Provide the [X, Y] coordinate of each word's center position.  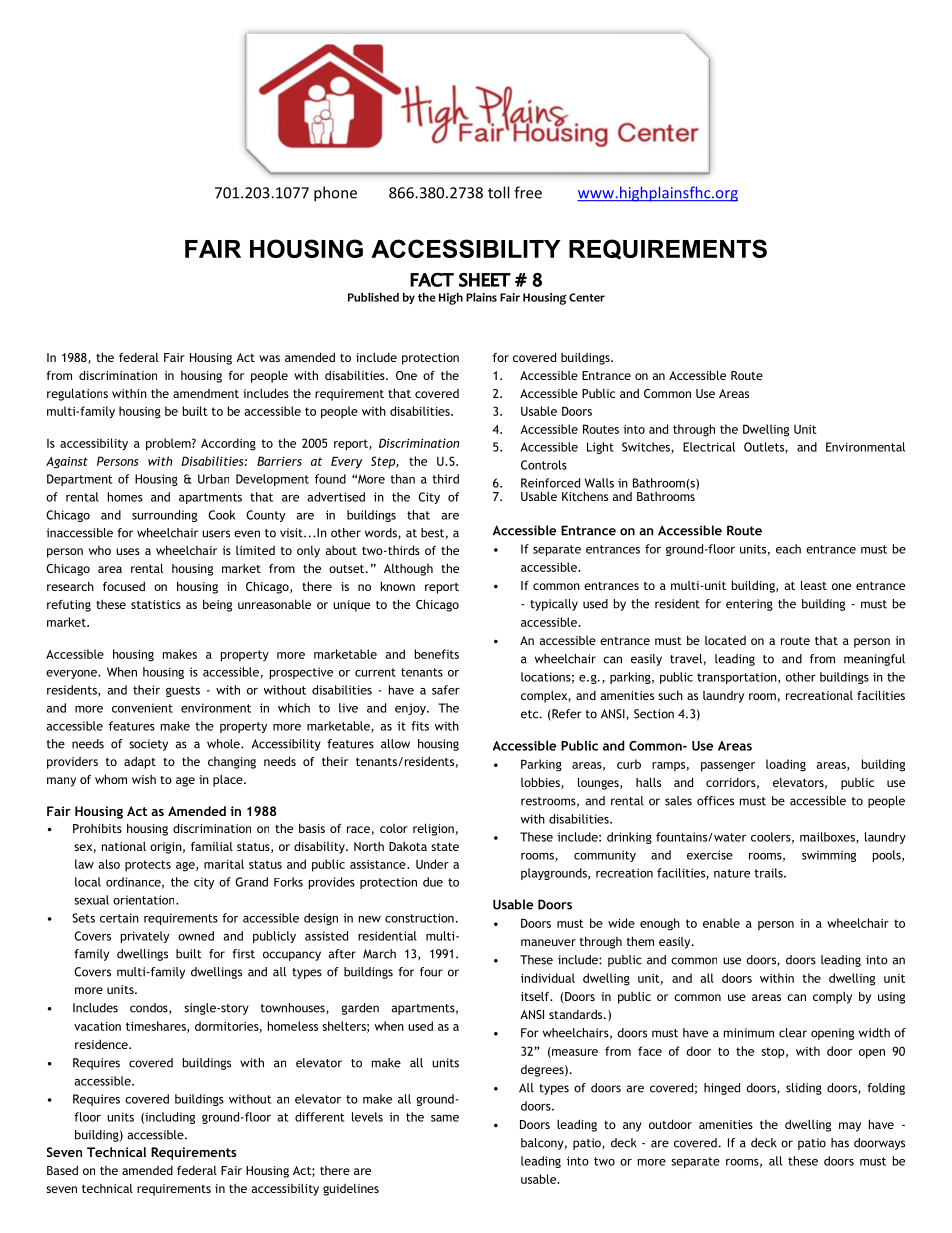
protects [148, 866]
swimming [829, 856]
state [445, 847]
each [788, 549]
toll [498, 192]
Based [62, 1170]
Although [408, 569]
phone [335, 194]
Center [587, 297]
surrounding [164, 516]
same [445, 1118]
